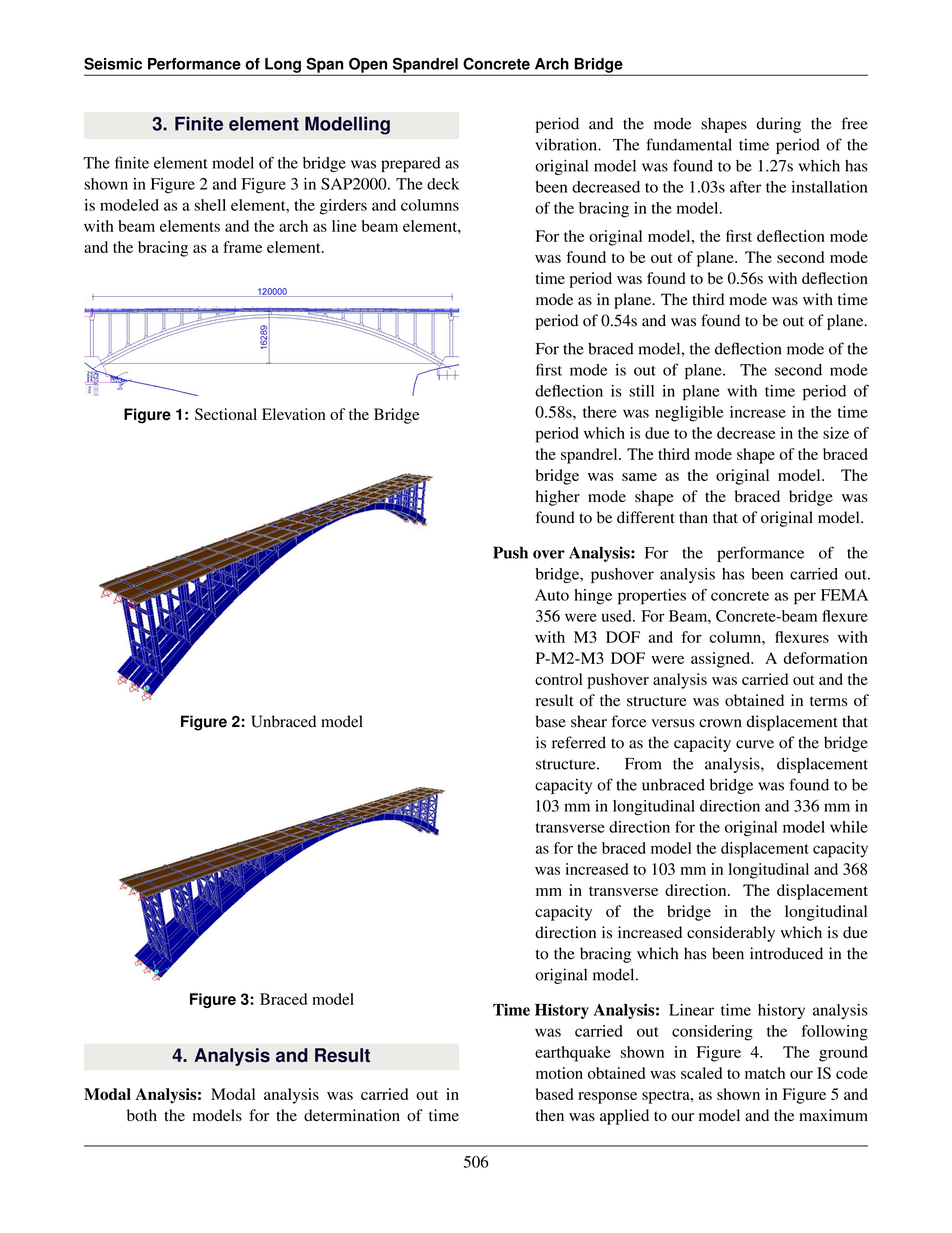  I want to click on Sectional, so click(226, 414).
